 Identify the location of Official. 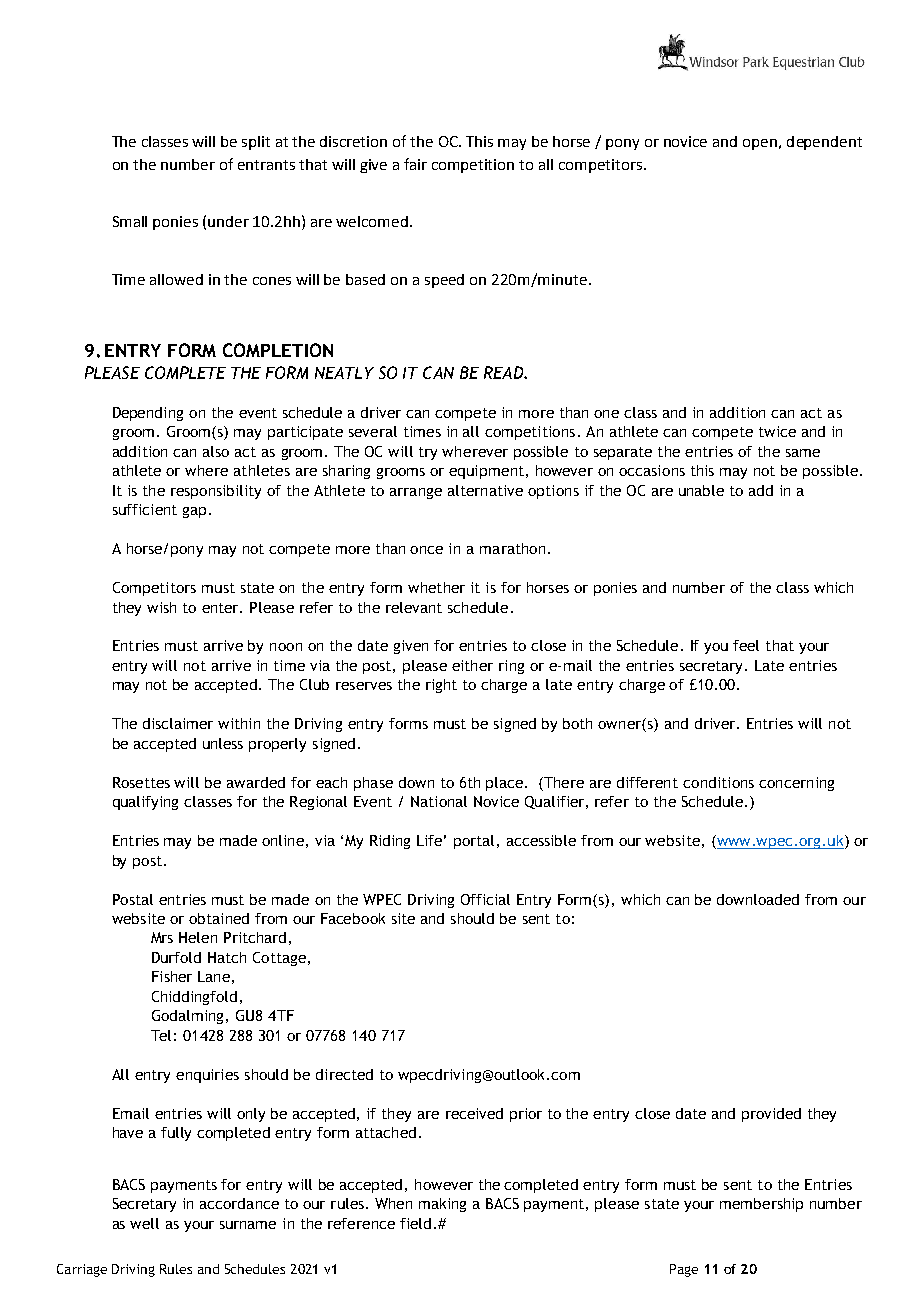
(485, 899).
